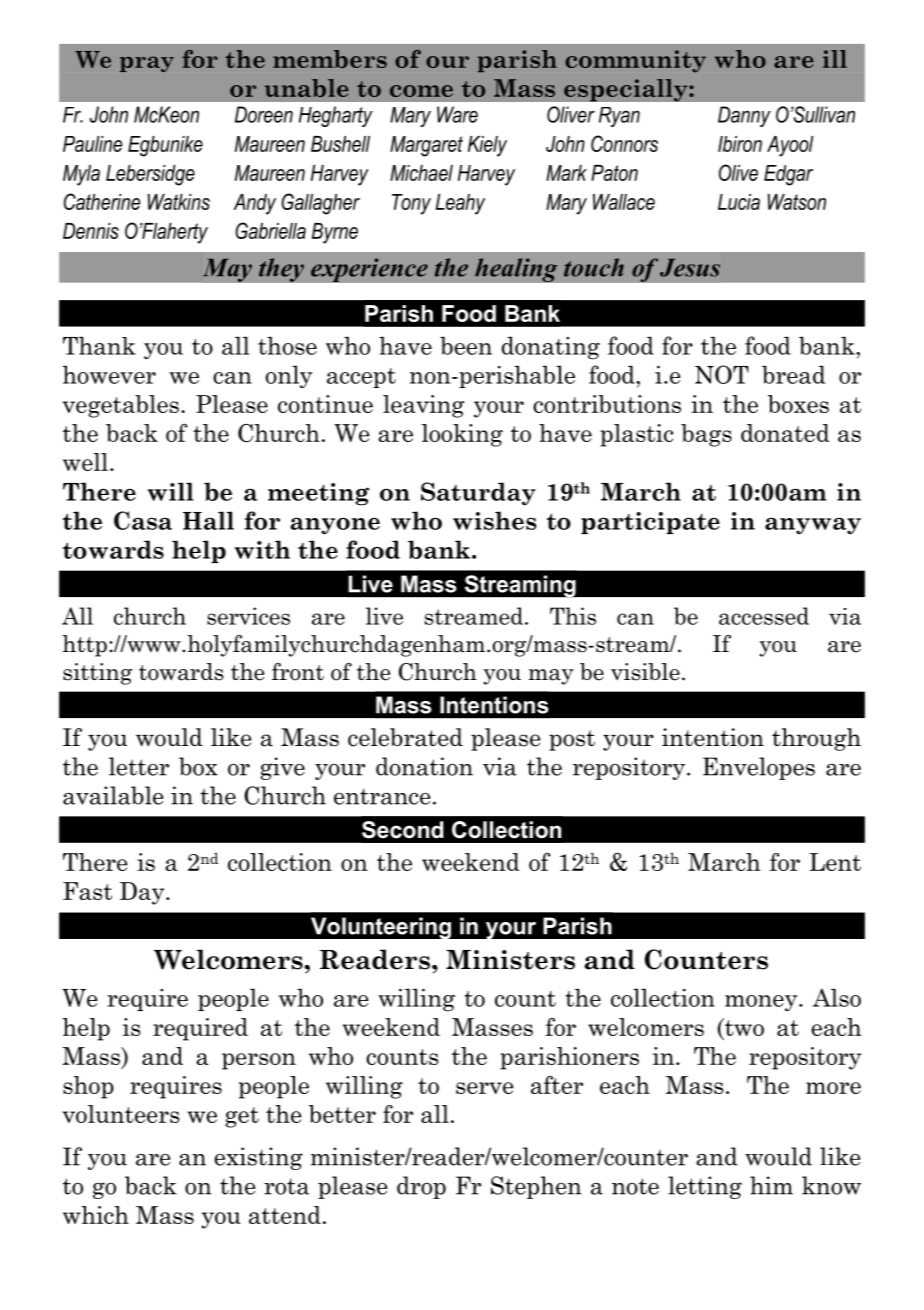 The image size is (924, 1310). Describe the element at coordinates (258, 1158) in the document. I see `existing` at that location.
